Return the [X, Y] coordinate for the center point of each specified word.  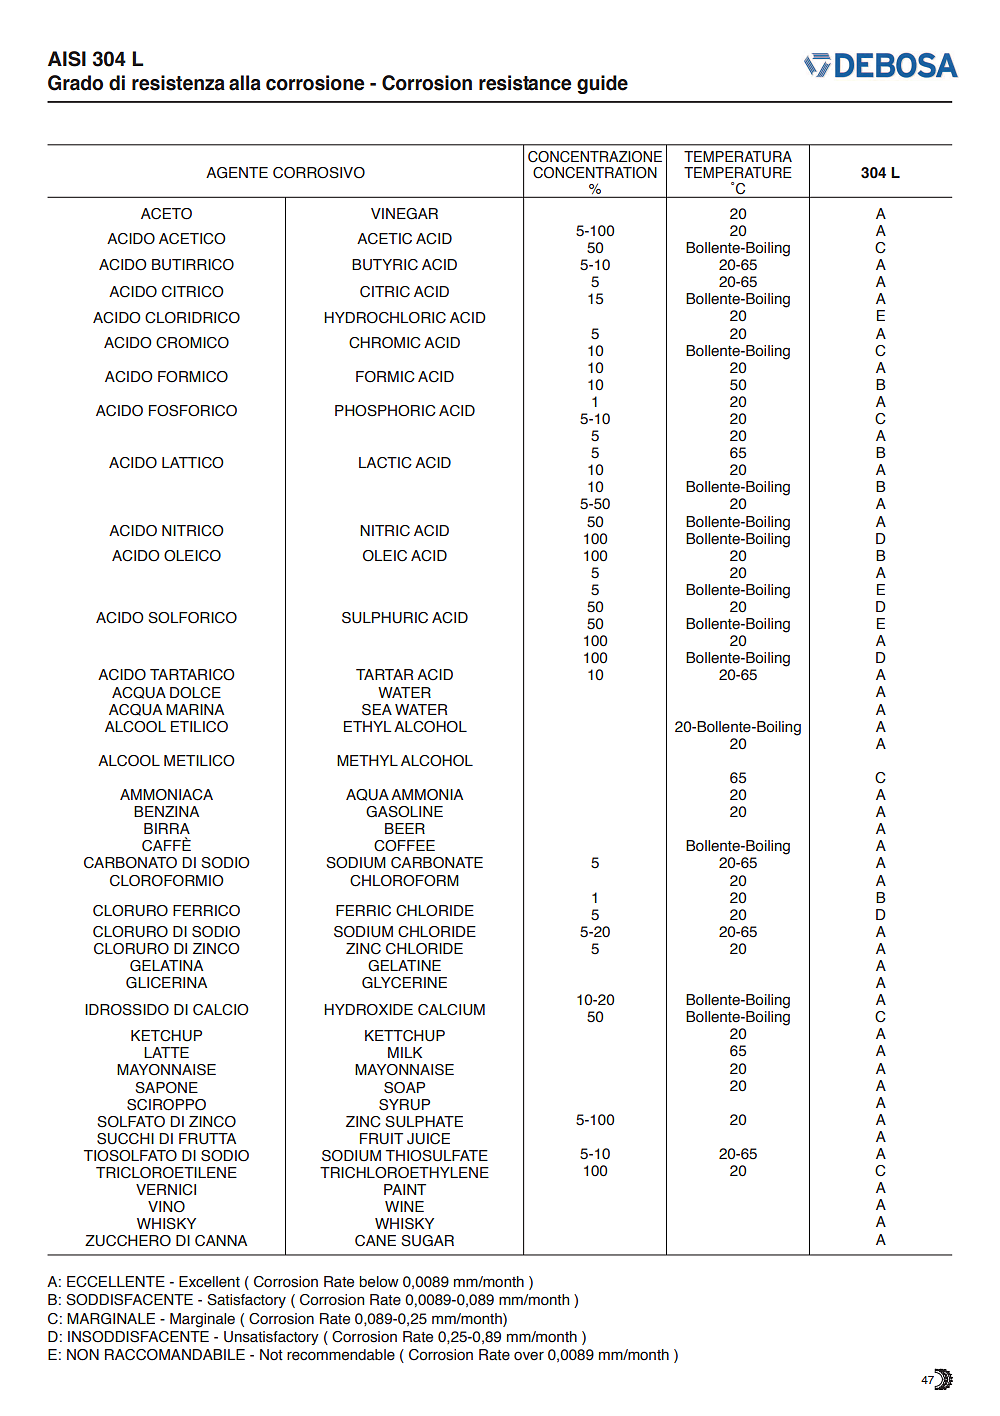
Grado [75, 83]
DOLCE [195, 693]
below [379, 1282]
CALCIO [221, 1010]
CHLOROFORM [404, 881]
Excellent [209, 1282]
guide [602, 84]
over [529, 1356]
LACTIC [385, 463]
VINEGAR [404, 214]
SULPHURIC [385, 618]
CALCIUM [451, 1010]
